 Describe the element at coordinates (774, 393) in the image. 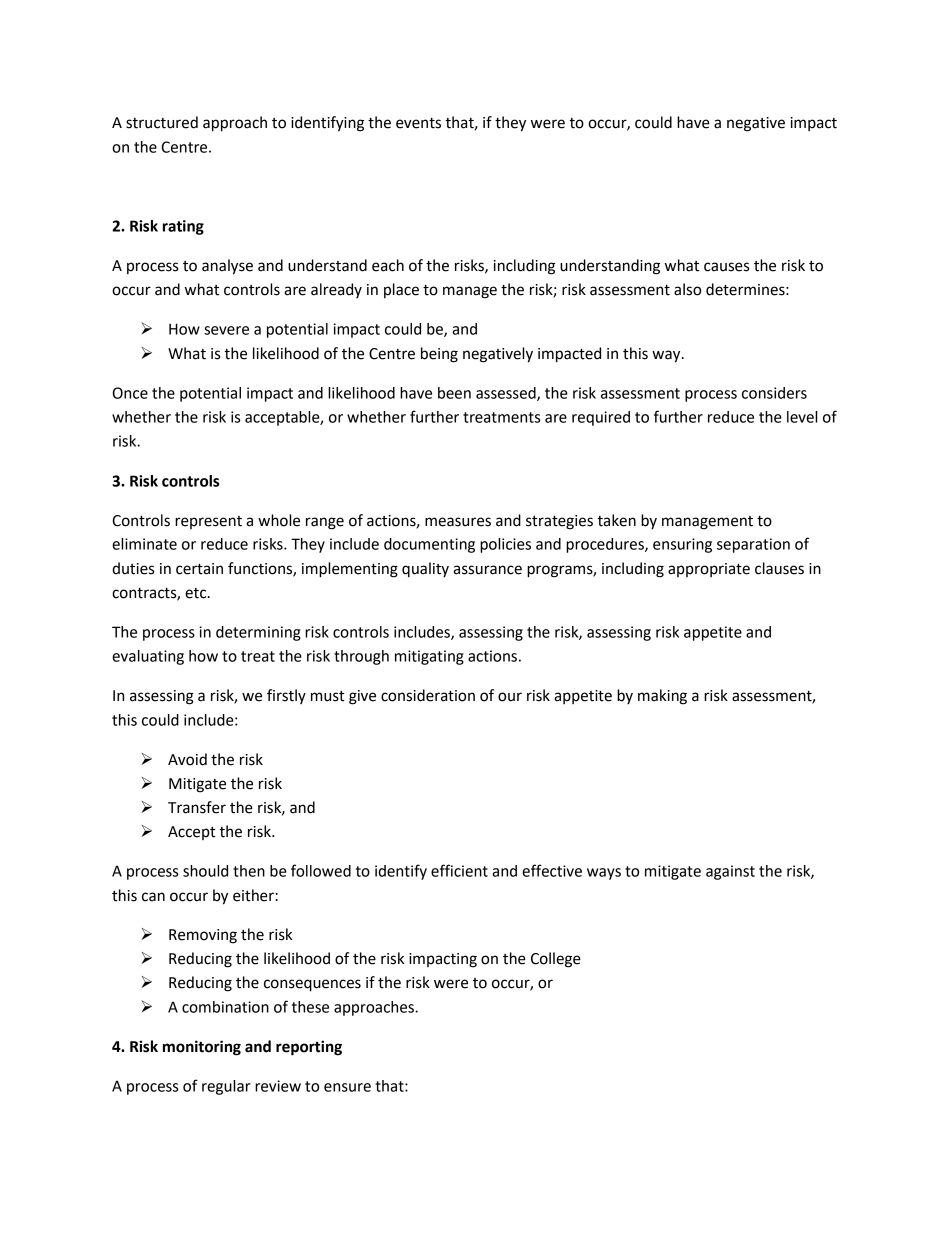

I see `considers` at that location.
